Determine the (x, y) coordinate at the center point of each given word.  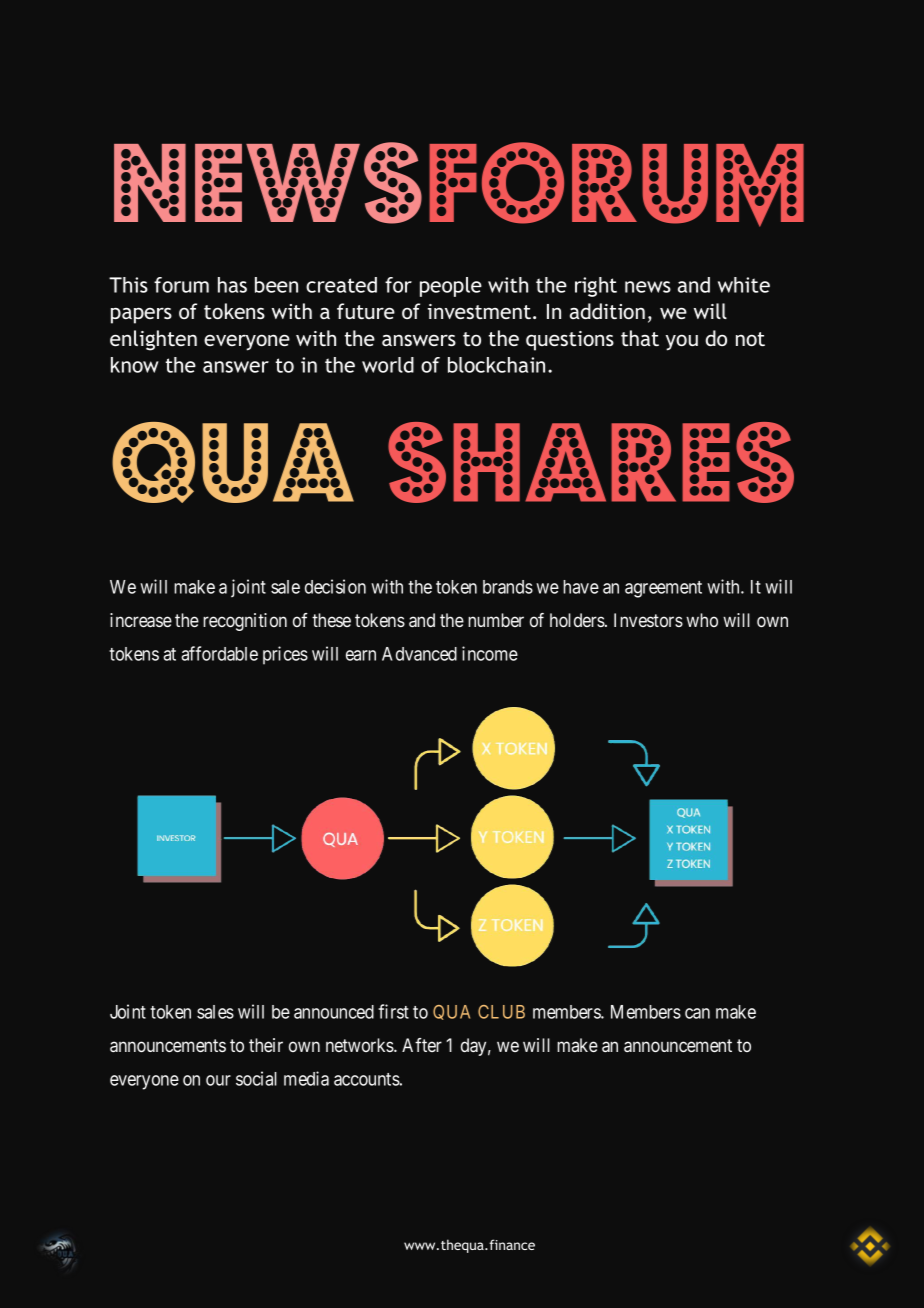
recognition (245, 622)
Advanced (419, 654)
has (232, 285)
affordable (219, 653)
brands (508, 587)
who (702, 620)
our (218, 1080)
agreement (663, 589)
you (682, 342)
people (451, 287)
